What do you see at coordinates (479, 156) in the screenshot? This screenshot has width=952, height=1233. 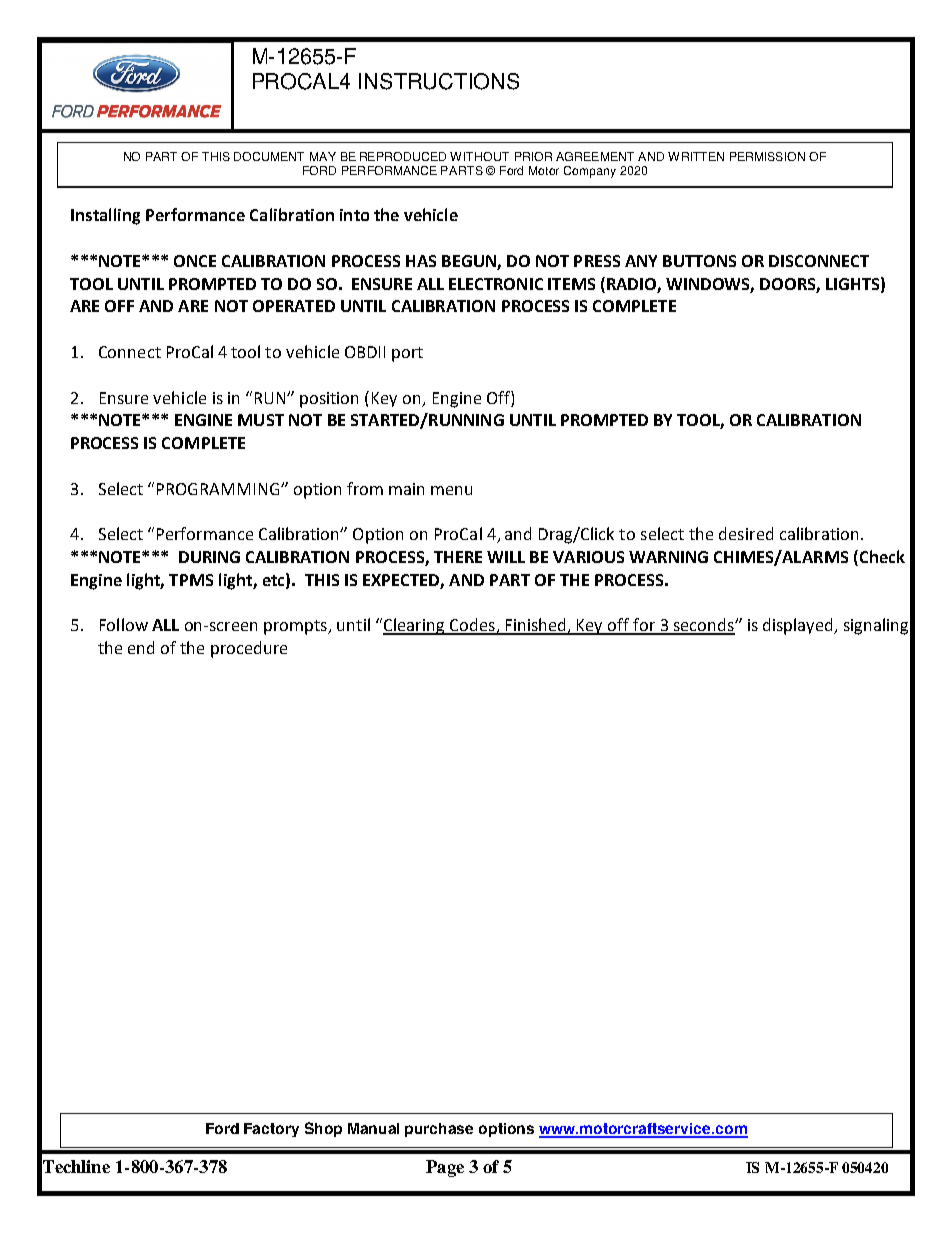 I see `WITHOUT` at bounding box center [479, 156].
